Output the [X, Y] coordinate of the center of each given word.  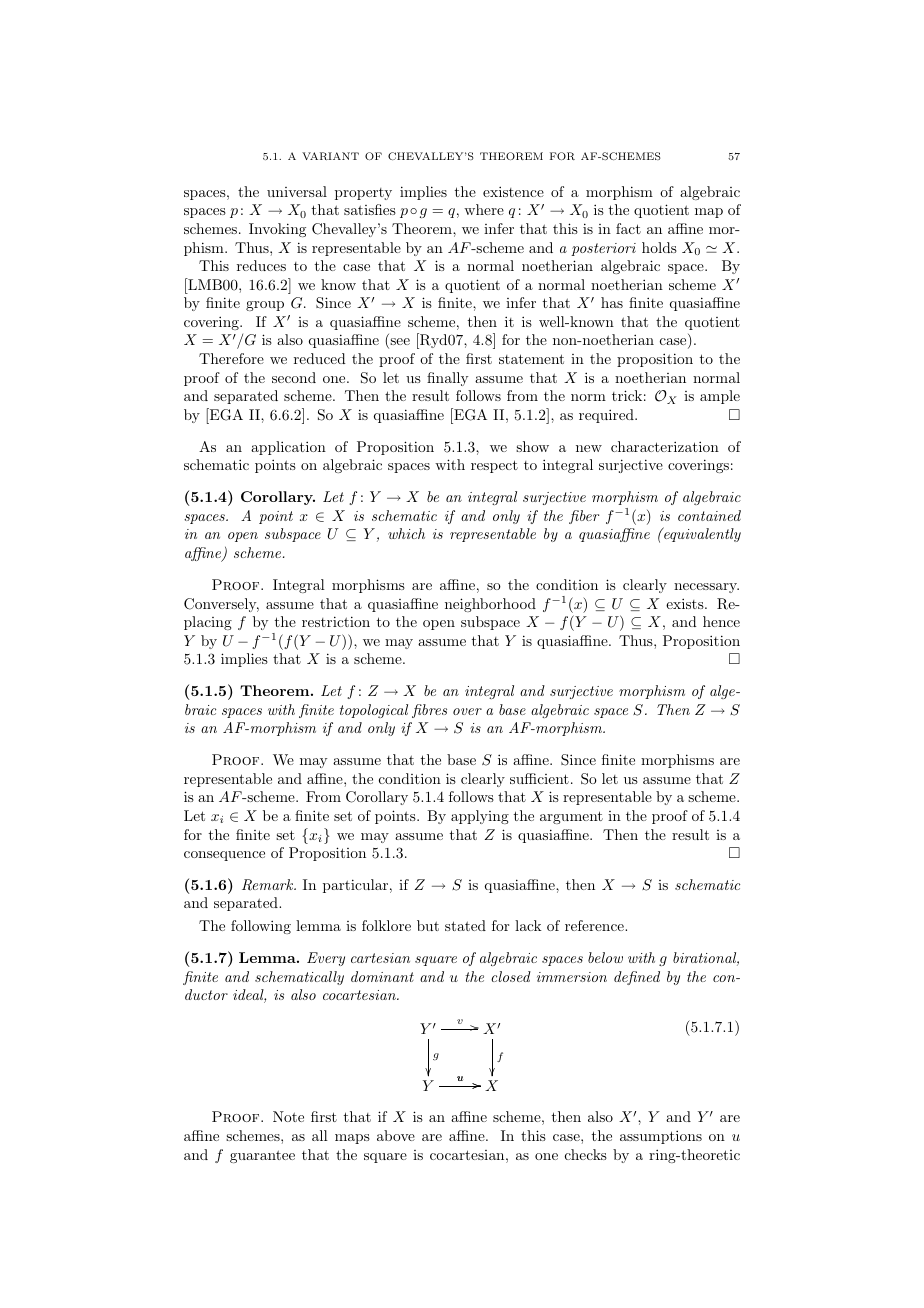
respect [494, 466]
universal [297, 191]
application [288, 448]
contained [709, 515]
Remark [269, 885]
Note [288, 1116]
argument [571, 817]
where [484, 209]
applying [480, 817]
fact [628, 228]
